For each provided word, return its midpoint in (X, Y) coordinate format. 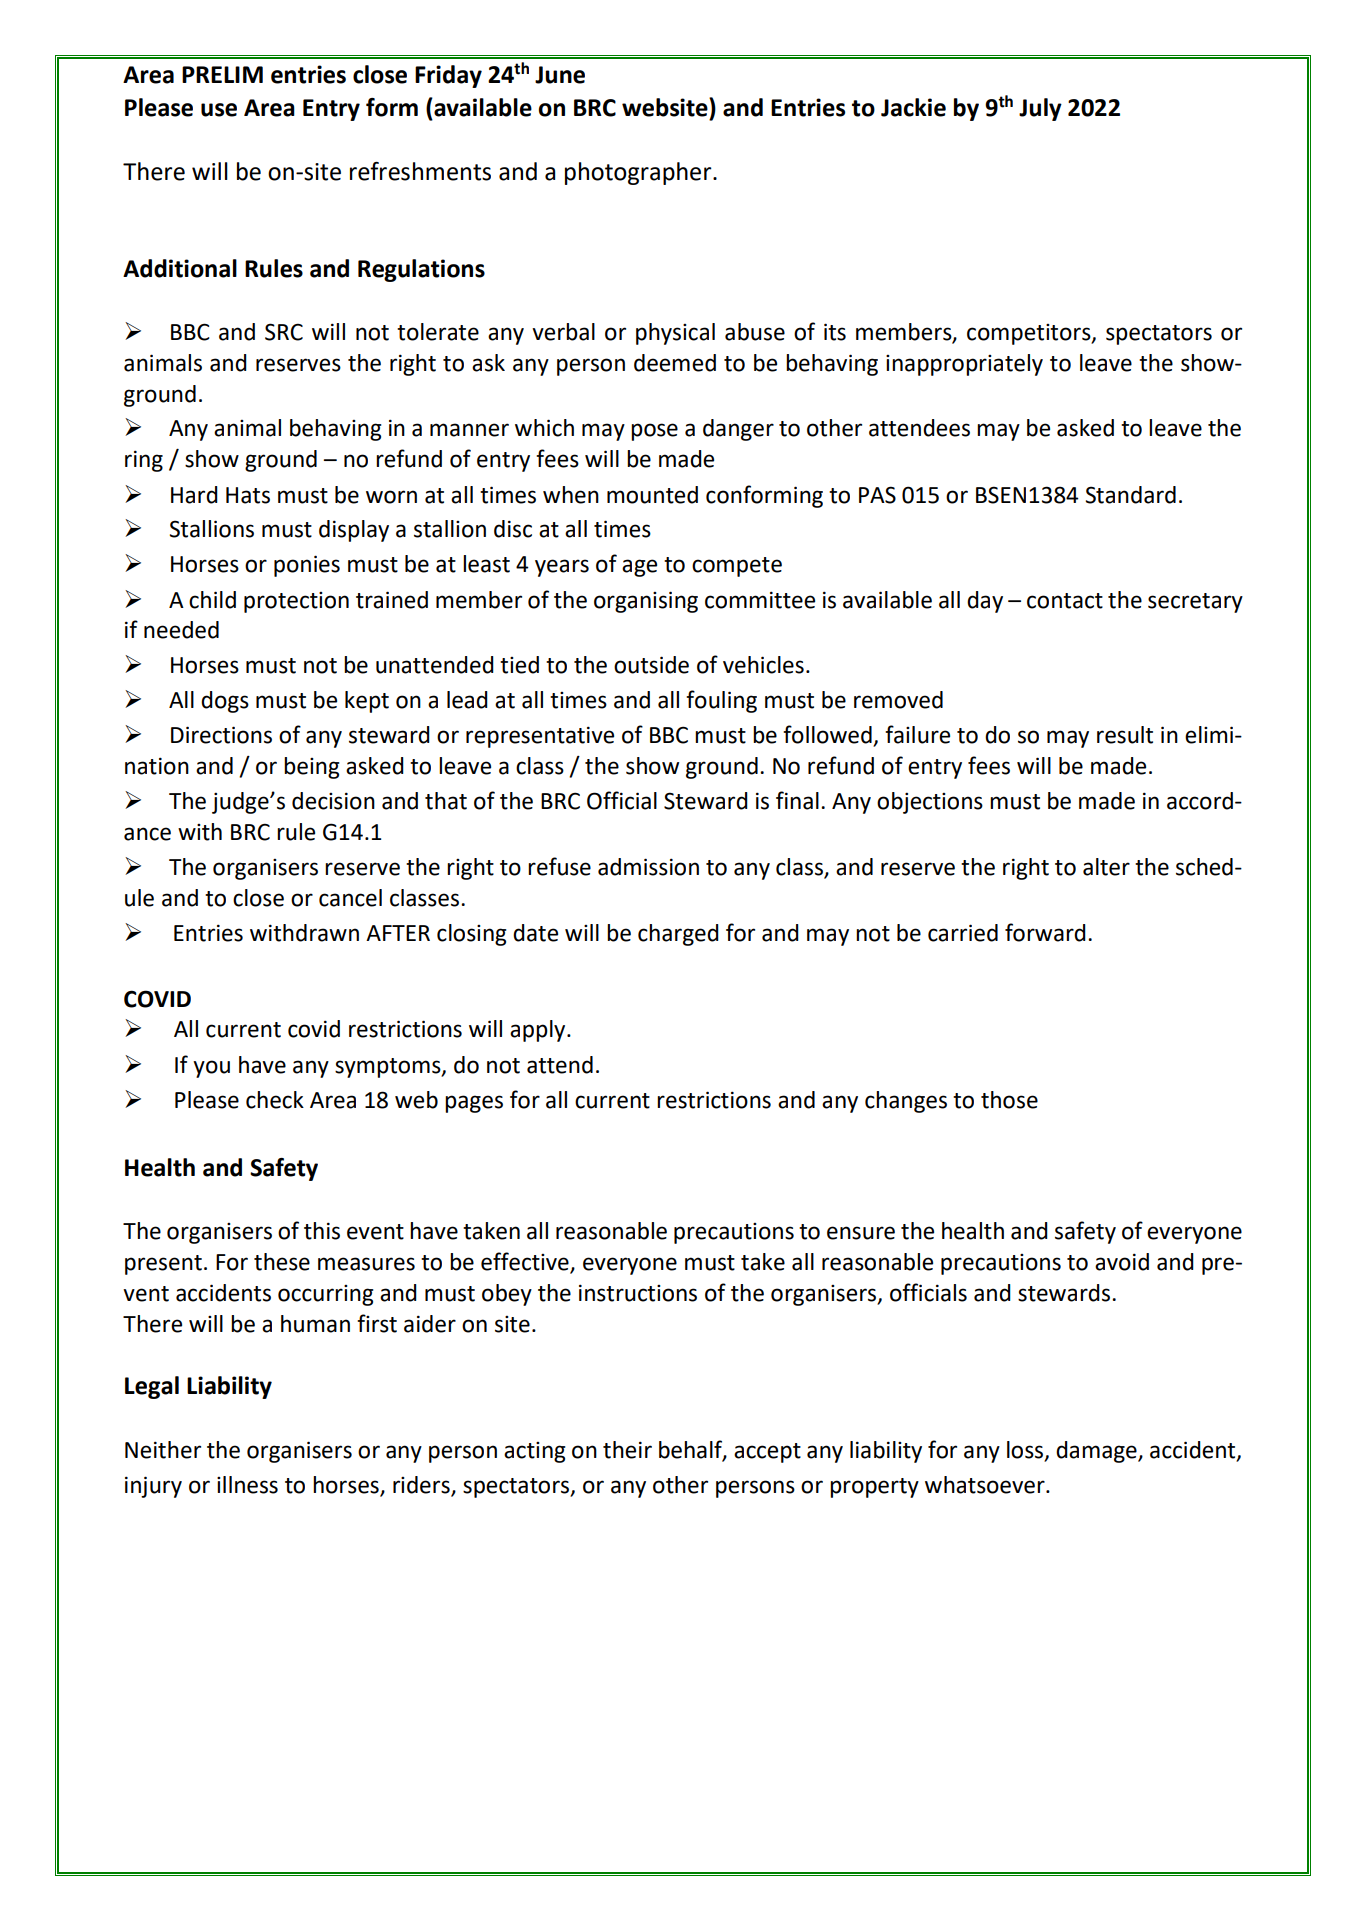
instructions (638, 1293)
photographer (639, 173)
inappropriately (964, 365)
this (322, 1231)
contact (1065, 601)
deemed (675, 363)
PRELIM (222, 74)
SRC (284, 332)
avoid (1122, 1262)
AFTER (398, 933)
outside (651, 665)
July (1040, 109)
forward (1045, 932)
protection (296, 602)
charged (678, 935)
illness (247, 1485)
